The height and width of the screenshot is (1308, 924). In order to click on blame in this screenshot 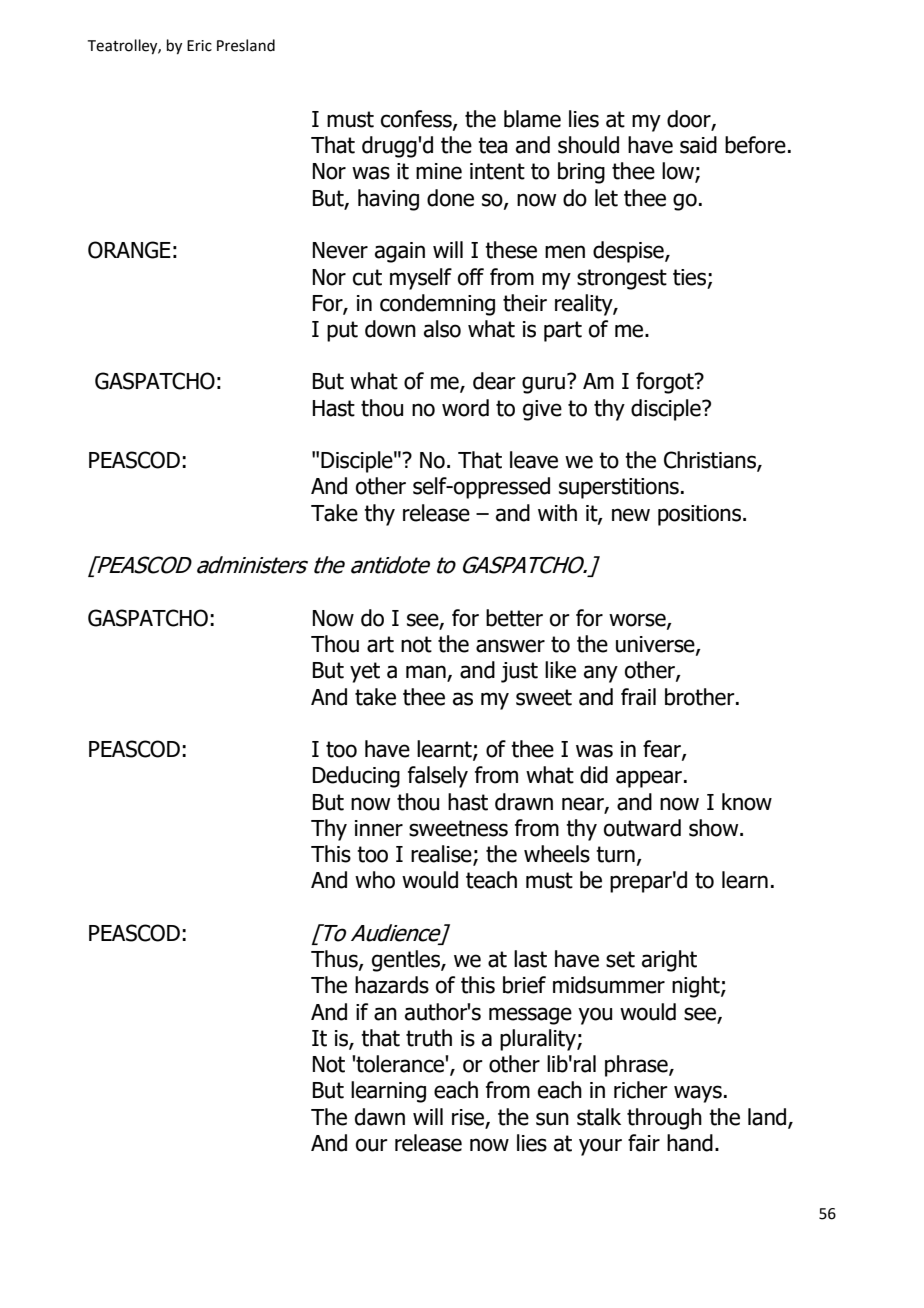, I will do `click(532, 119)`.
